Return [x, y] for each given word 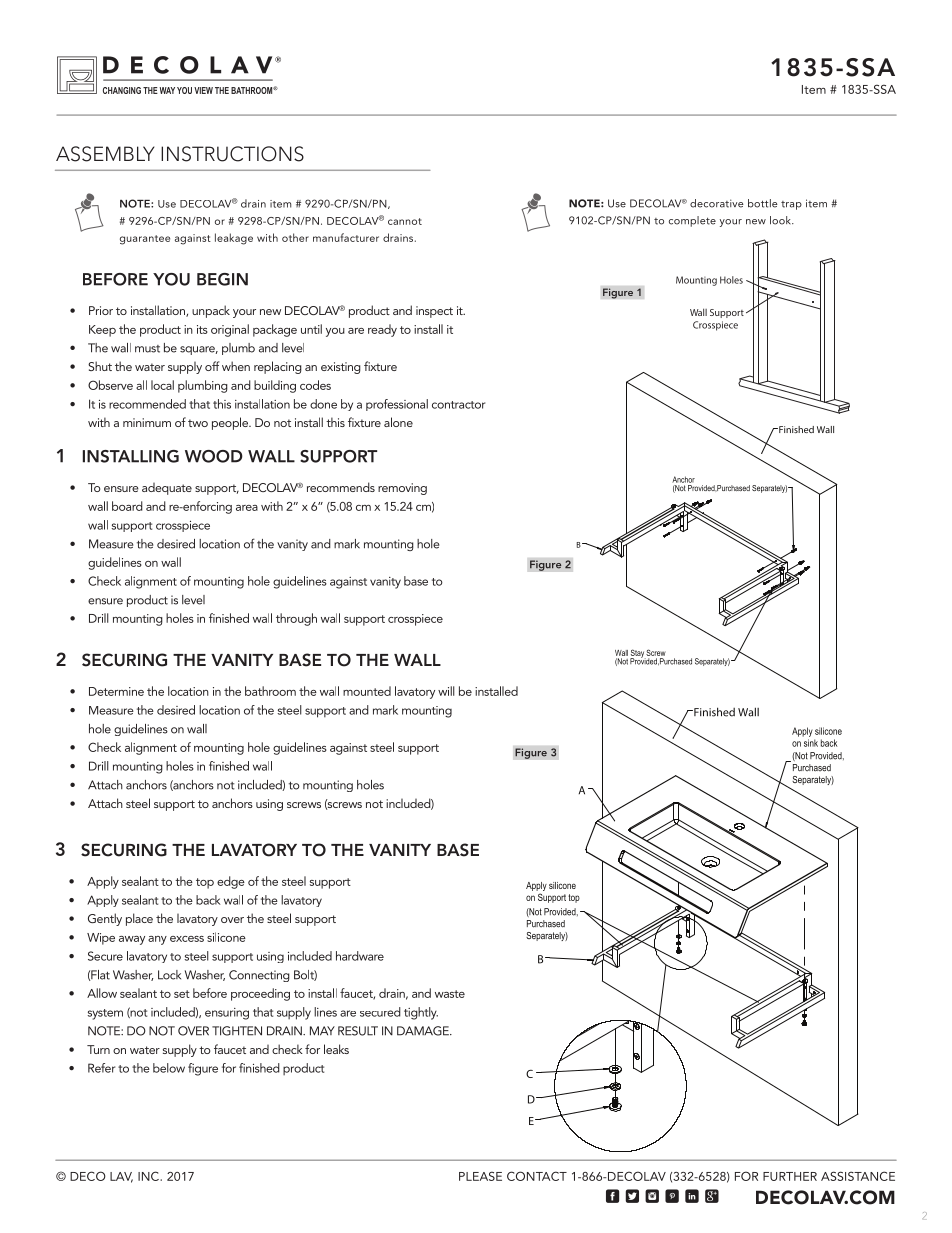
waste [450, 994]
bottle [763, 203]
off [212, 366]
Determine [116, 691]
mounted [367, 691]
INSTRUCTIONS [232, 154]
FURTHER [790, 1176]
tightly [421, 1013]
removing [402, 489]
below [169, 1068]
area [247, 508]
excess [187, 939]
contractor [458, 405]
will [446, 691]
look [781, 220]
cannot [405, 221]
